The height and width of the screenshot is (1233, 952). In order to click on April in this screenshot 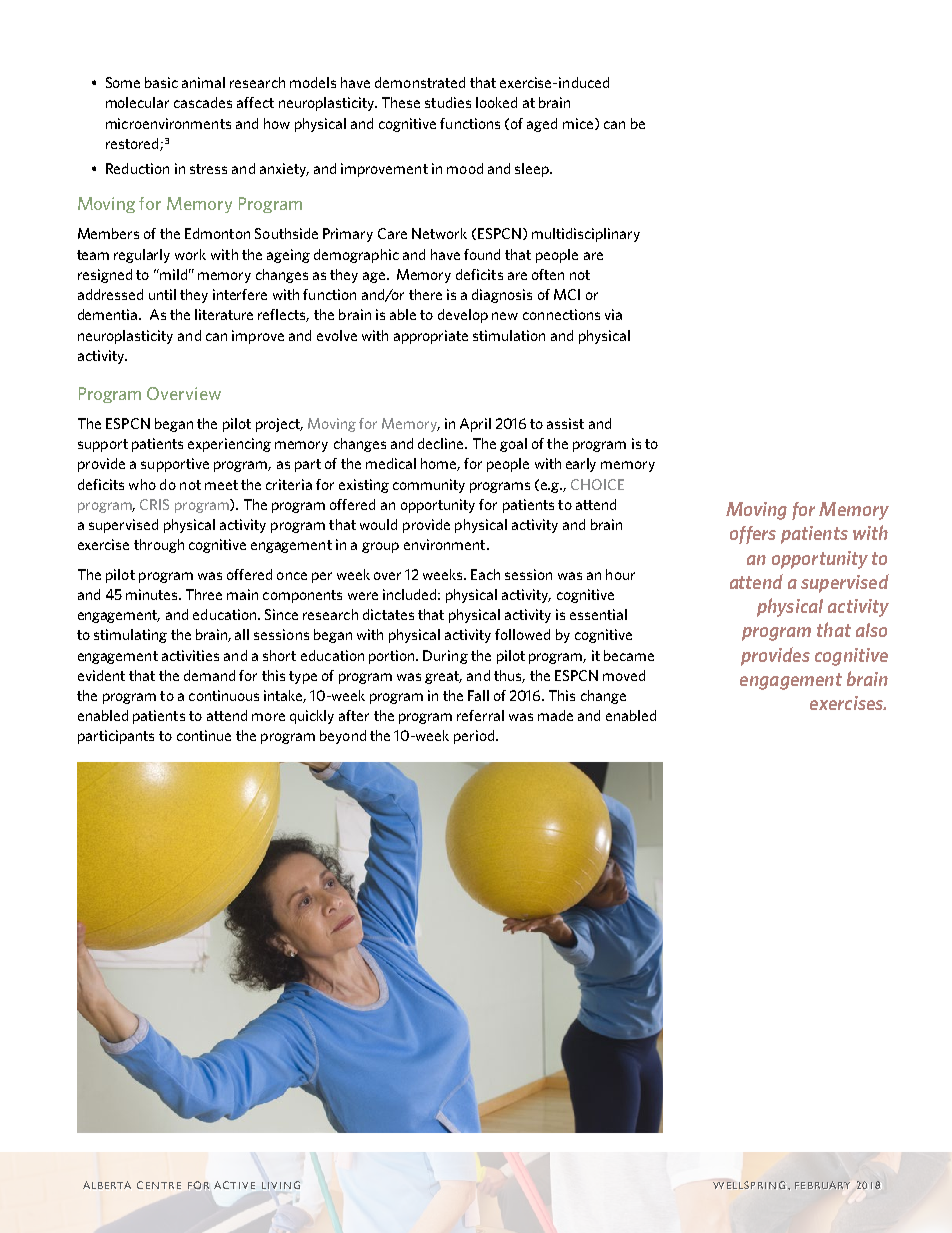, I will do `click(475, 425)`.
